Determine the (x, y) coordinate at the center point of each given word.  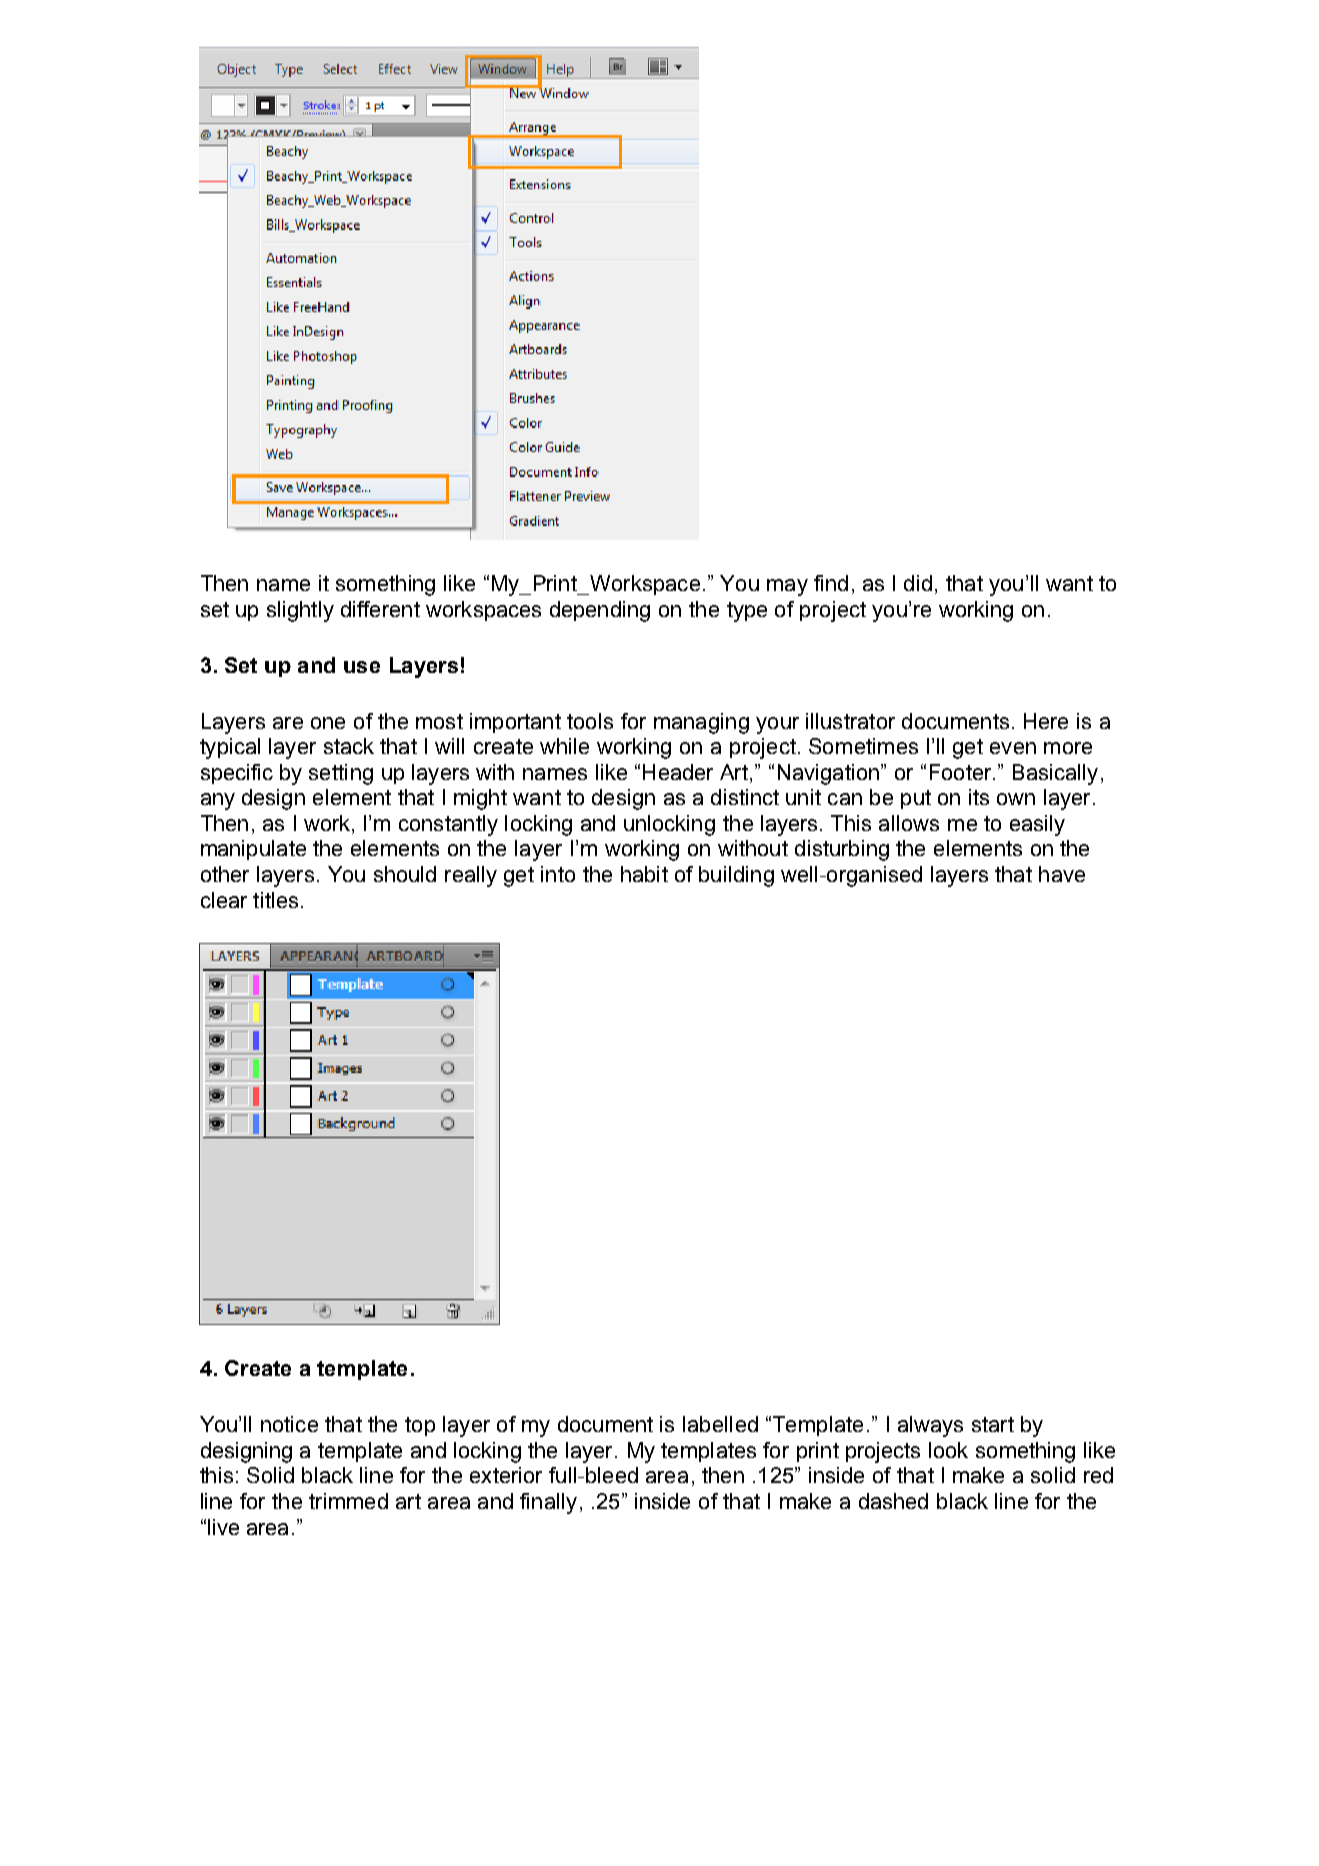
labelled (720, 1424)
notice (289, 1424)
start (993, 1424)
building (736, 876)
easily (1037, 825)
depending (600, 611)
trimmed (348, 1501)
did (918, 583)
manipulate (253, 850)
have (1062, 874)
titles (275, 900)
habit (644, 874)
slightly (300, 611)
